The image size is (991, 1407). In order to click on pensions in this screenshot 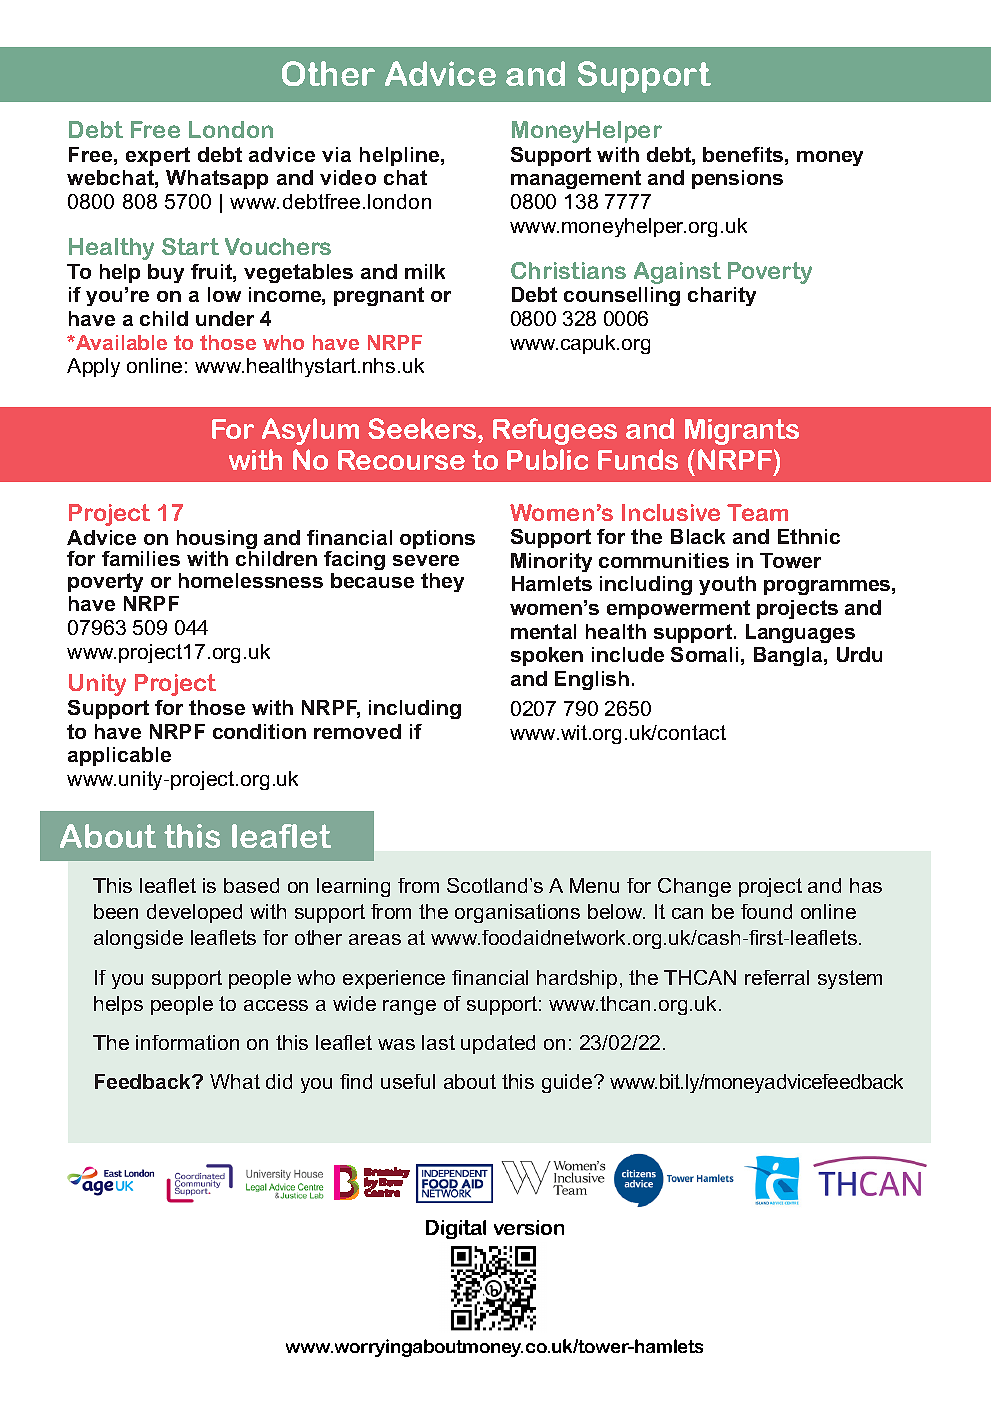, I will do `click(737, 179)`.
